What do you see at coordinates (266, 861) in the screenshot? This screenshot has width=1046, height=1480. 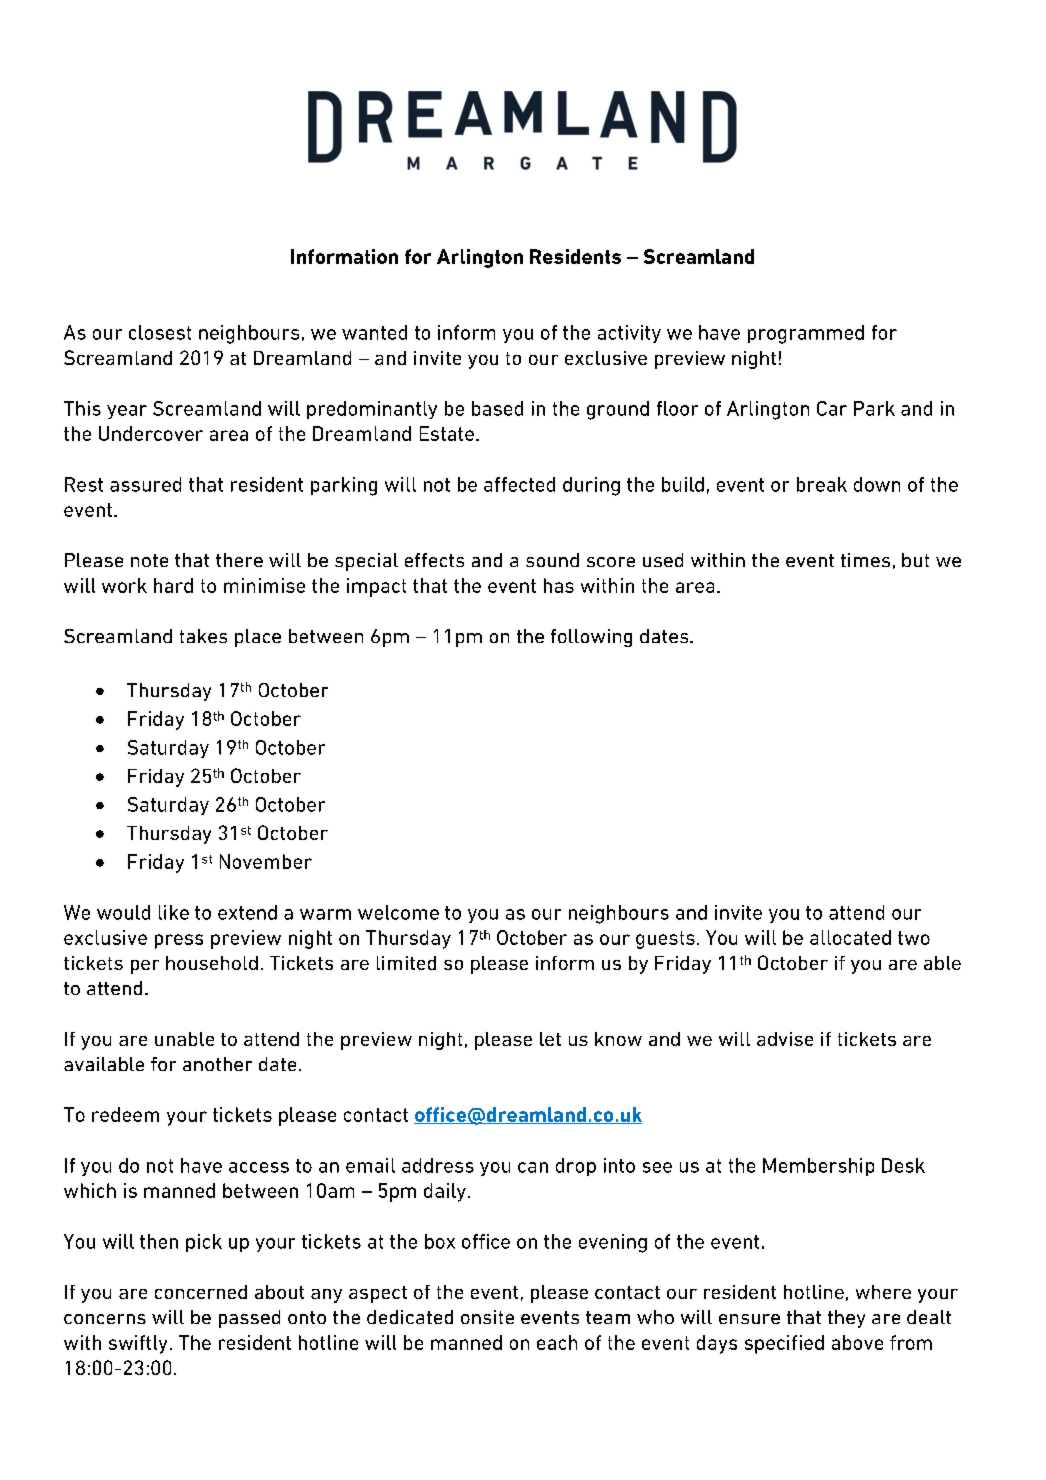 I see `November` at bounding box center [266, 861].
